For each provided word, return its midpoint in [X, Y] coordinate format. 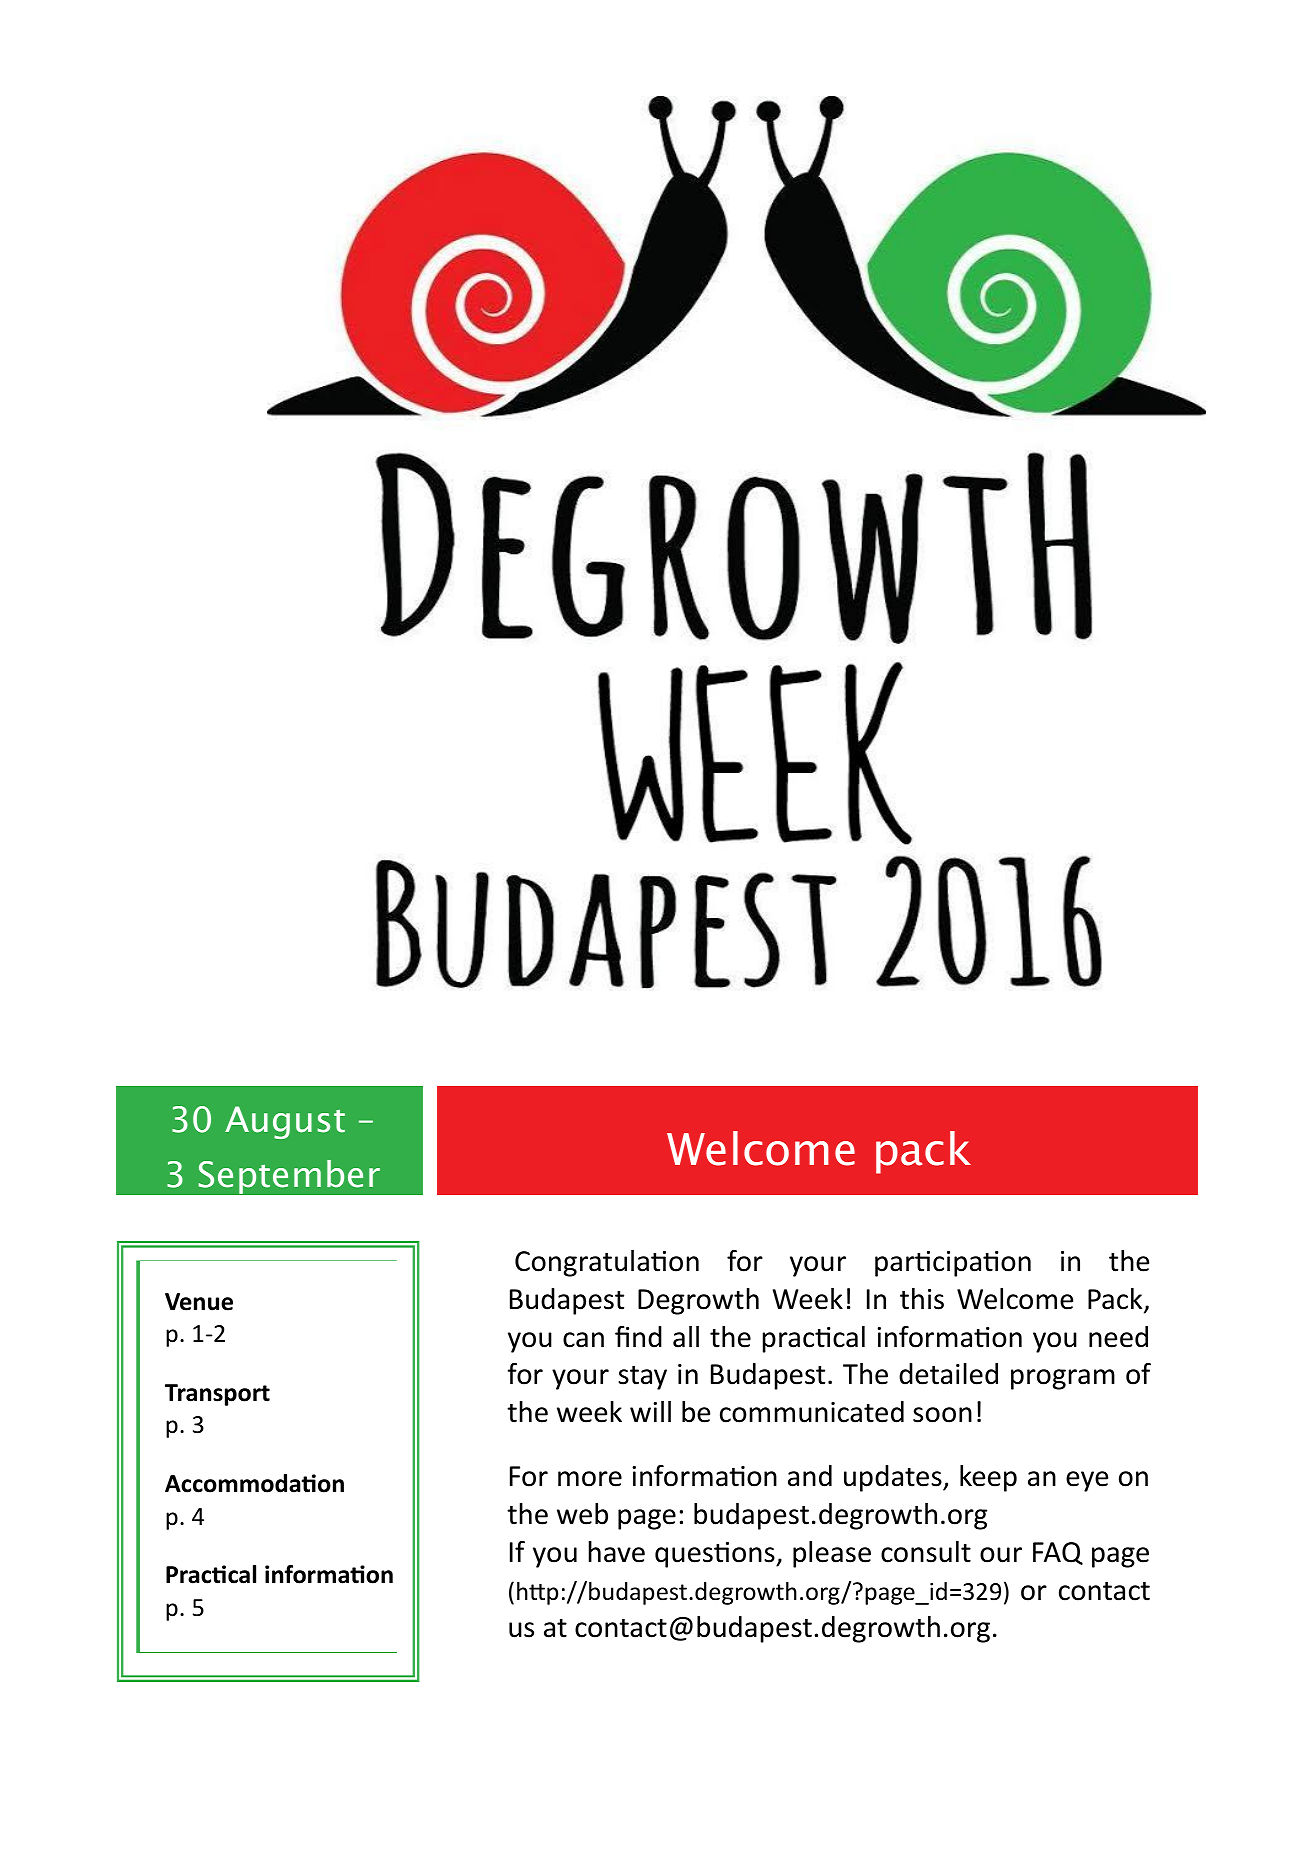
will [650, 1411]
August [285, 1122]
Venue [199, 1302]
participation [953, 1264]
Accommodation [254, 1483]
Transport [217, 1395]
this [922, 1299]
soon [942, 1415]
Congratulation [607, 1263]
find [638, 1337]
